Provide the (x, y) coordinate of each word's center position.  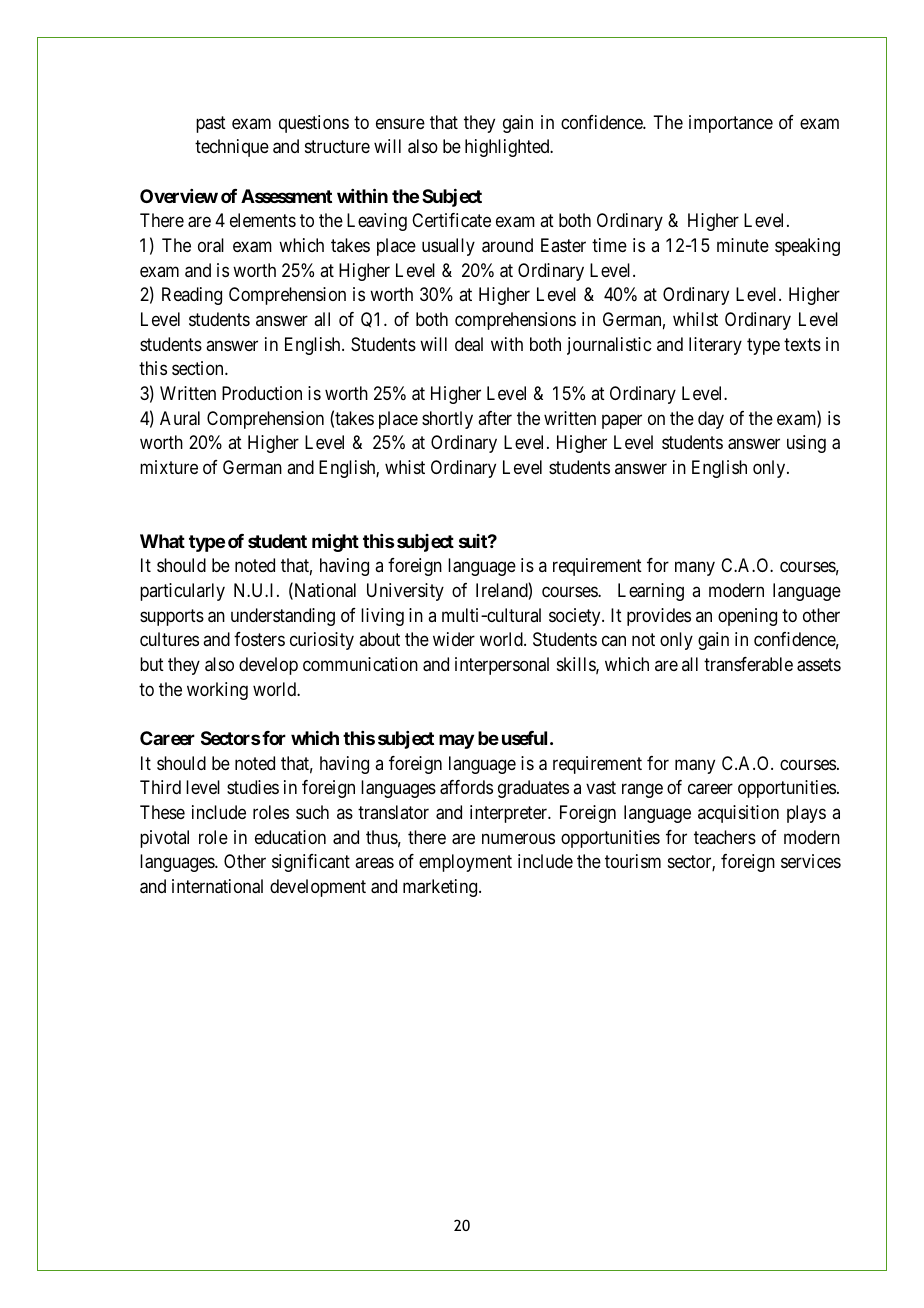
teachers (725, 837)
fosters (259, 639)
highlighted (508, 148)
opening (747, 617)
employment (465, 863)
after (495, 418)
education (290, 837)
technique (232, 148)
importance (731, 124)
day (711, 420)
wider (454, 639)
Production (262, 393)
